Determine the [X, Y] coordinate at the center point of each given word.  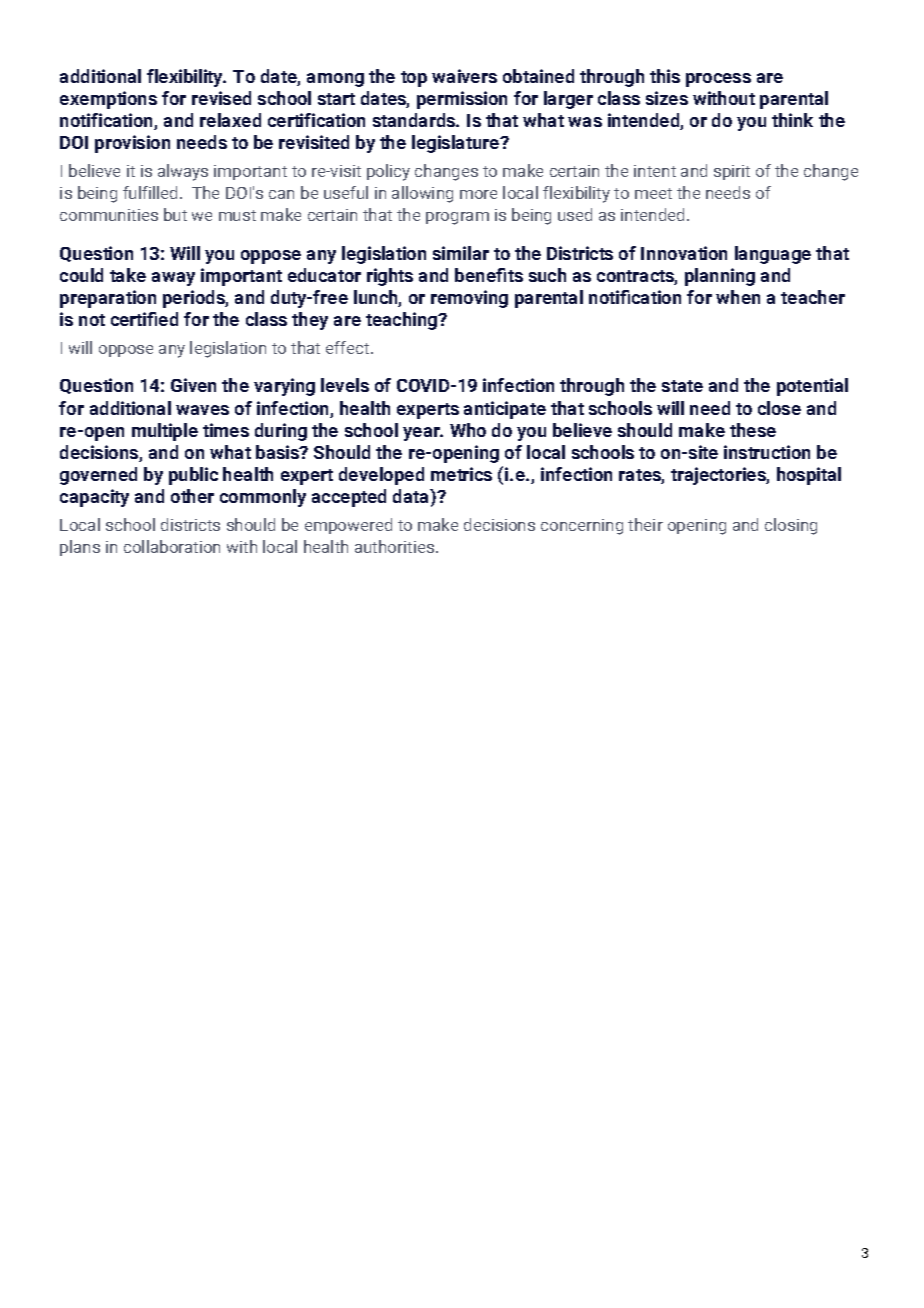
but [175, 214]
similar [461, 253]
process [718, 80]
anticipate [505, 410]
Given [193, 385]
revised [221, 98]
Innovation [684, 253]
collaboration [172, 546]
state [682, 386]
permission [462, 100]
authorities [396, 546]
